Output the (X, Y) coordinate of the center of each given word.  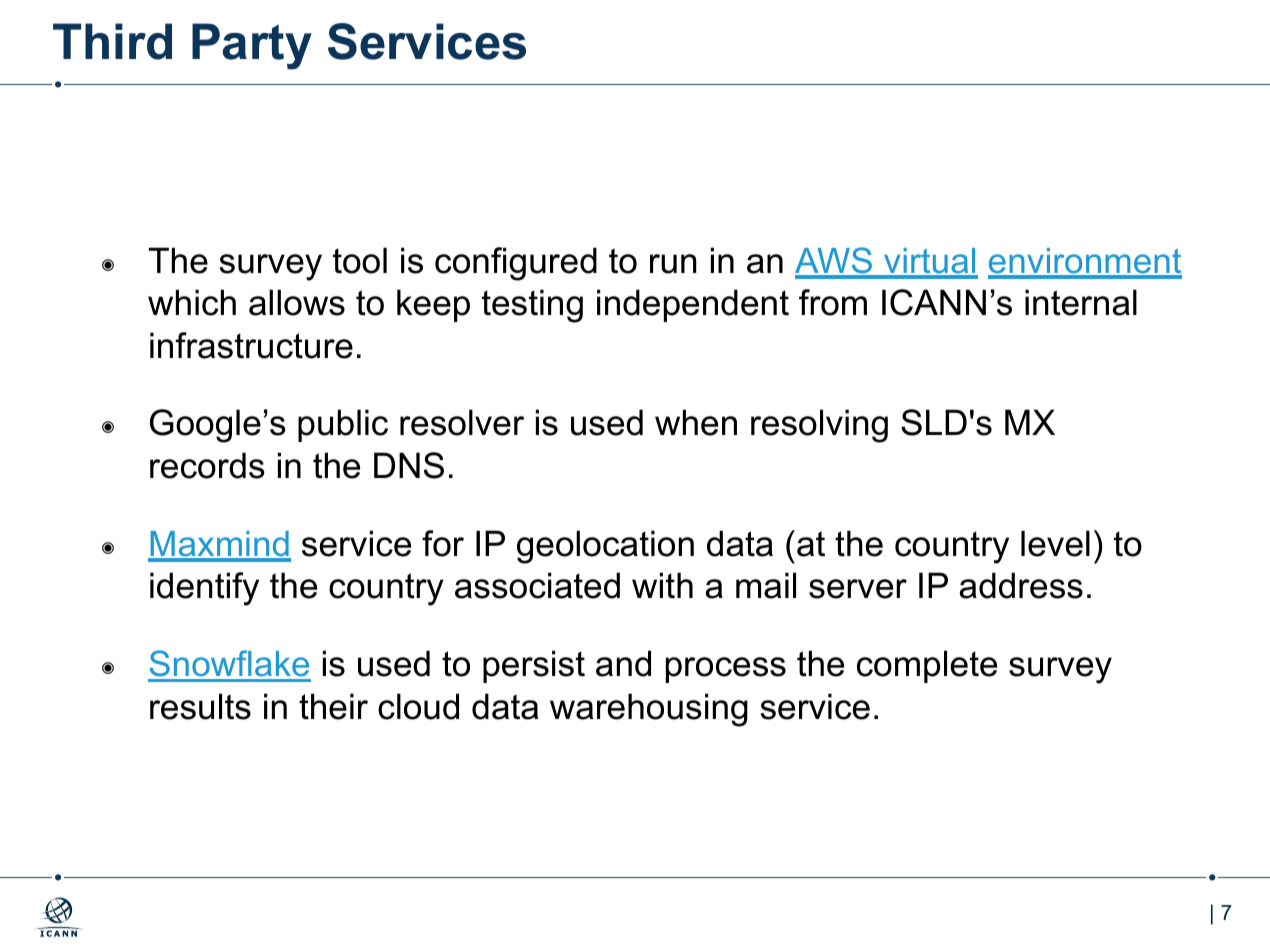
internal (1081, 302)
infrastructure (251, 345)
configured (516, 264)
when (696, 422)
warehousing (649, 710)
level (1055, 543)
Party (252, 46)
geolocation (605, 547)
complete (927, 666)
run (673, 264)
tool (360, 260)
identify (204, 589)
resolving (819, 426)
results (200, 706)
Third (112, 41)
